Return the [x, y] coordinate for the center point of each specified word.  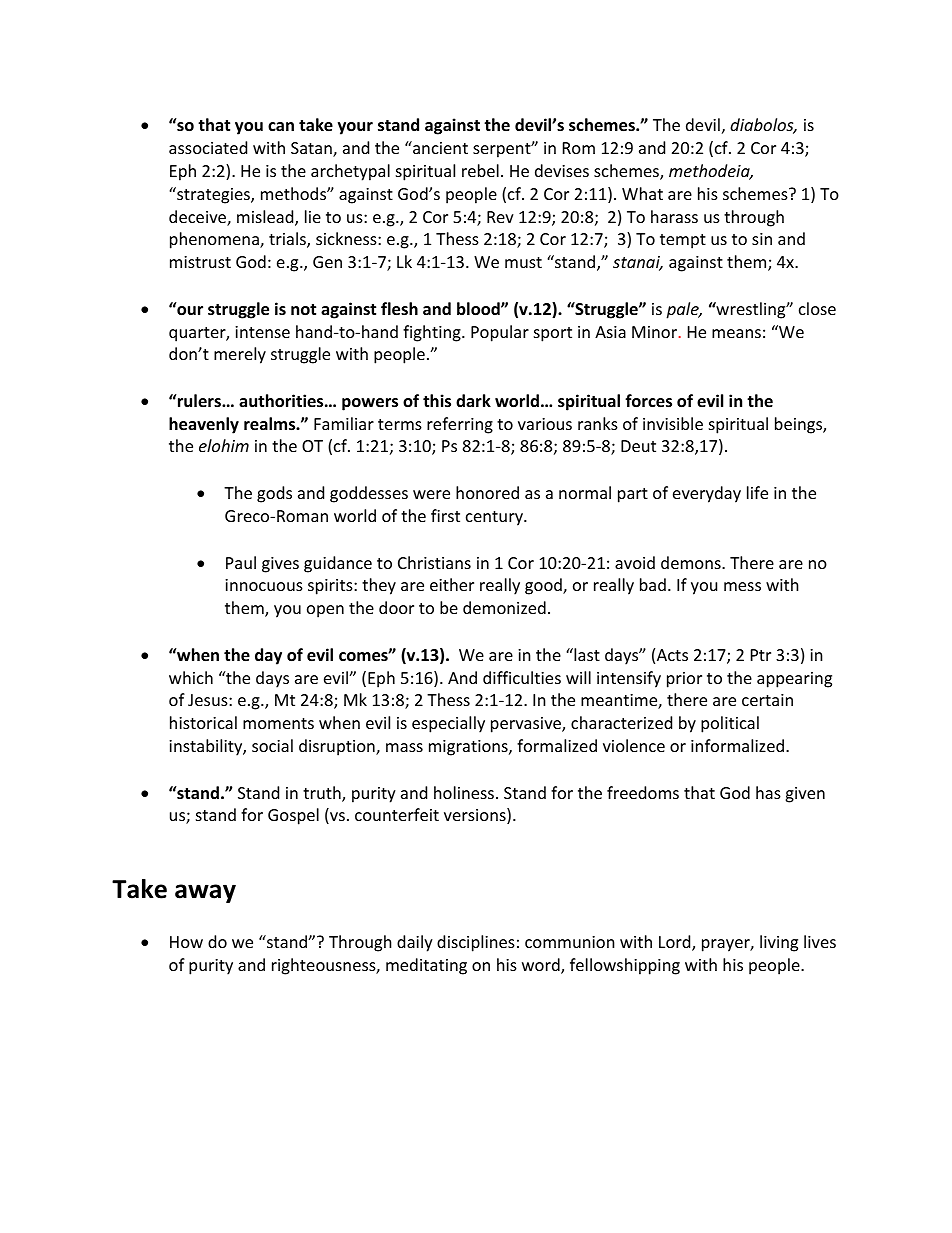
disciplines [476, 943]
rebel [480, 170]
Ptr [761, 655]
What [642, 193]
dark [473, 400]
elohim [224, 445]
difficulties [522, 677]
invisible [673, 423]
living [779, 943]
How [186, 942]
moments [278, 723]
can [281, 126]
